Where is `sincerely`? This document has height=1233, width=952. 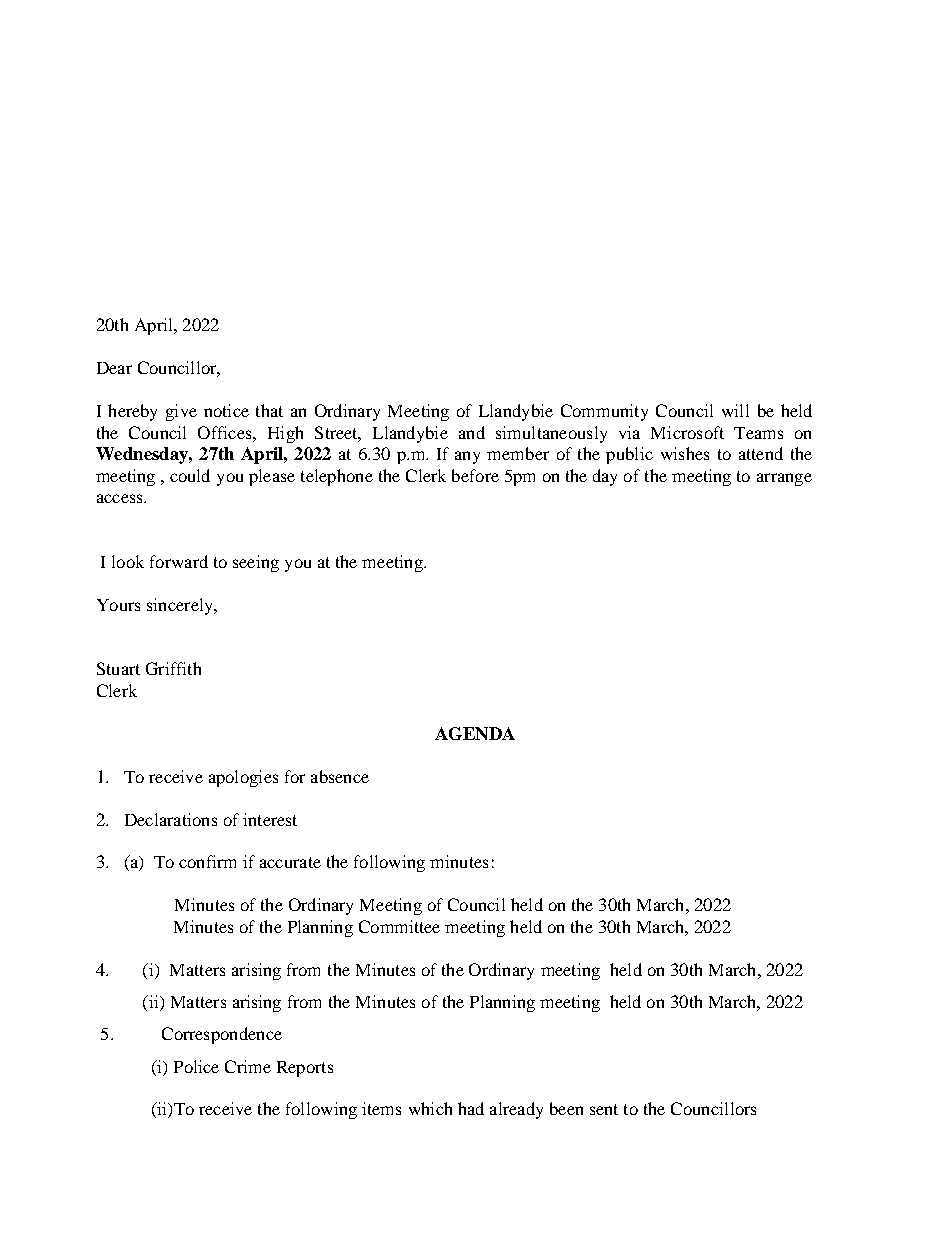 sincerely is located at coordinates (181, 606).
